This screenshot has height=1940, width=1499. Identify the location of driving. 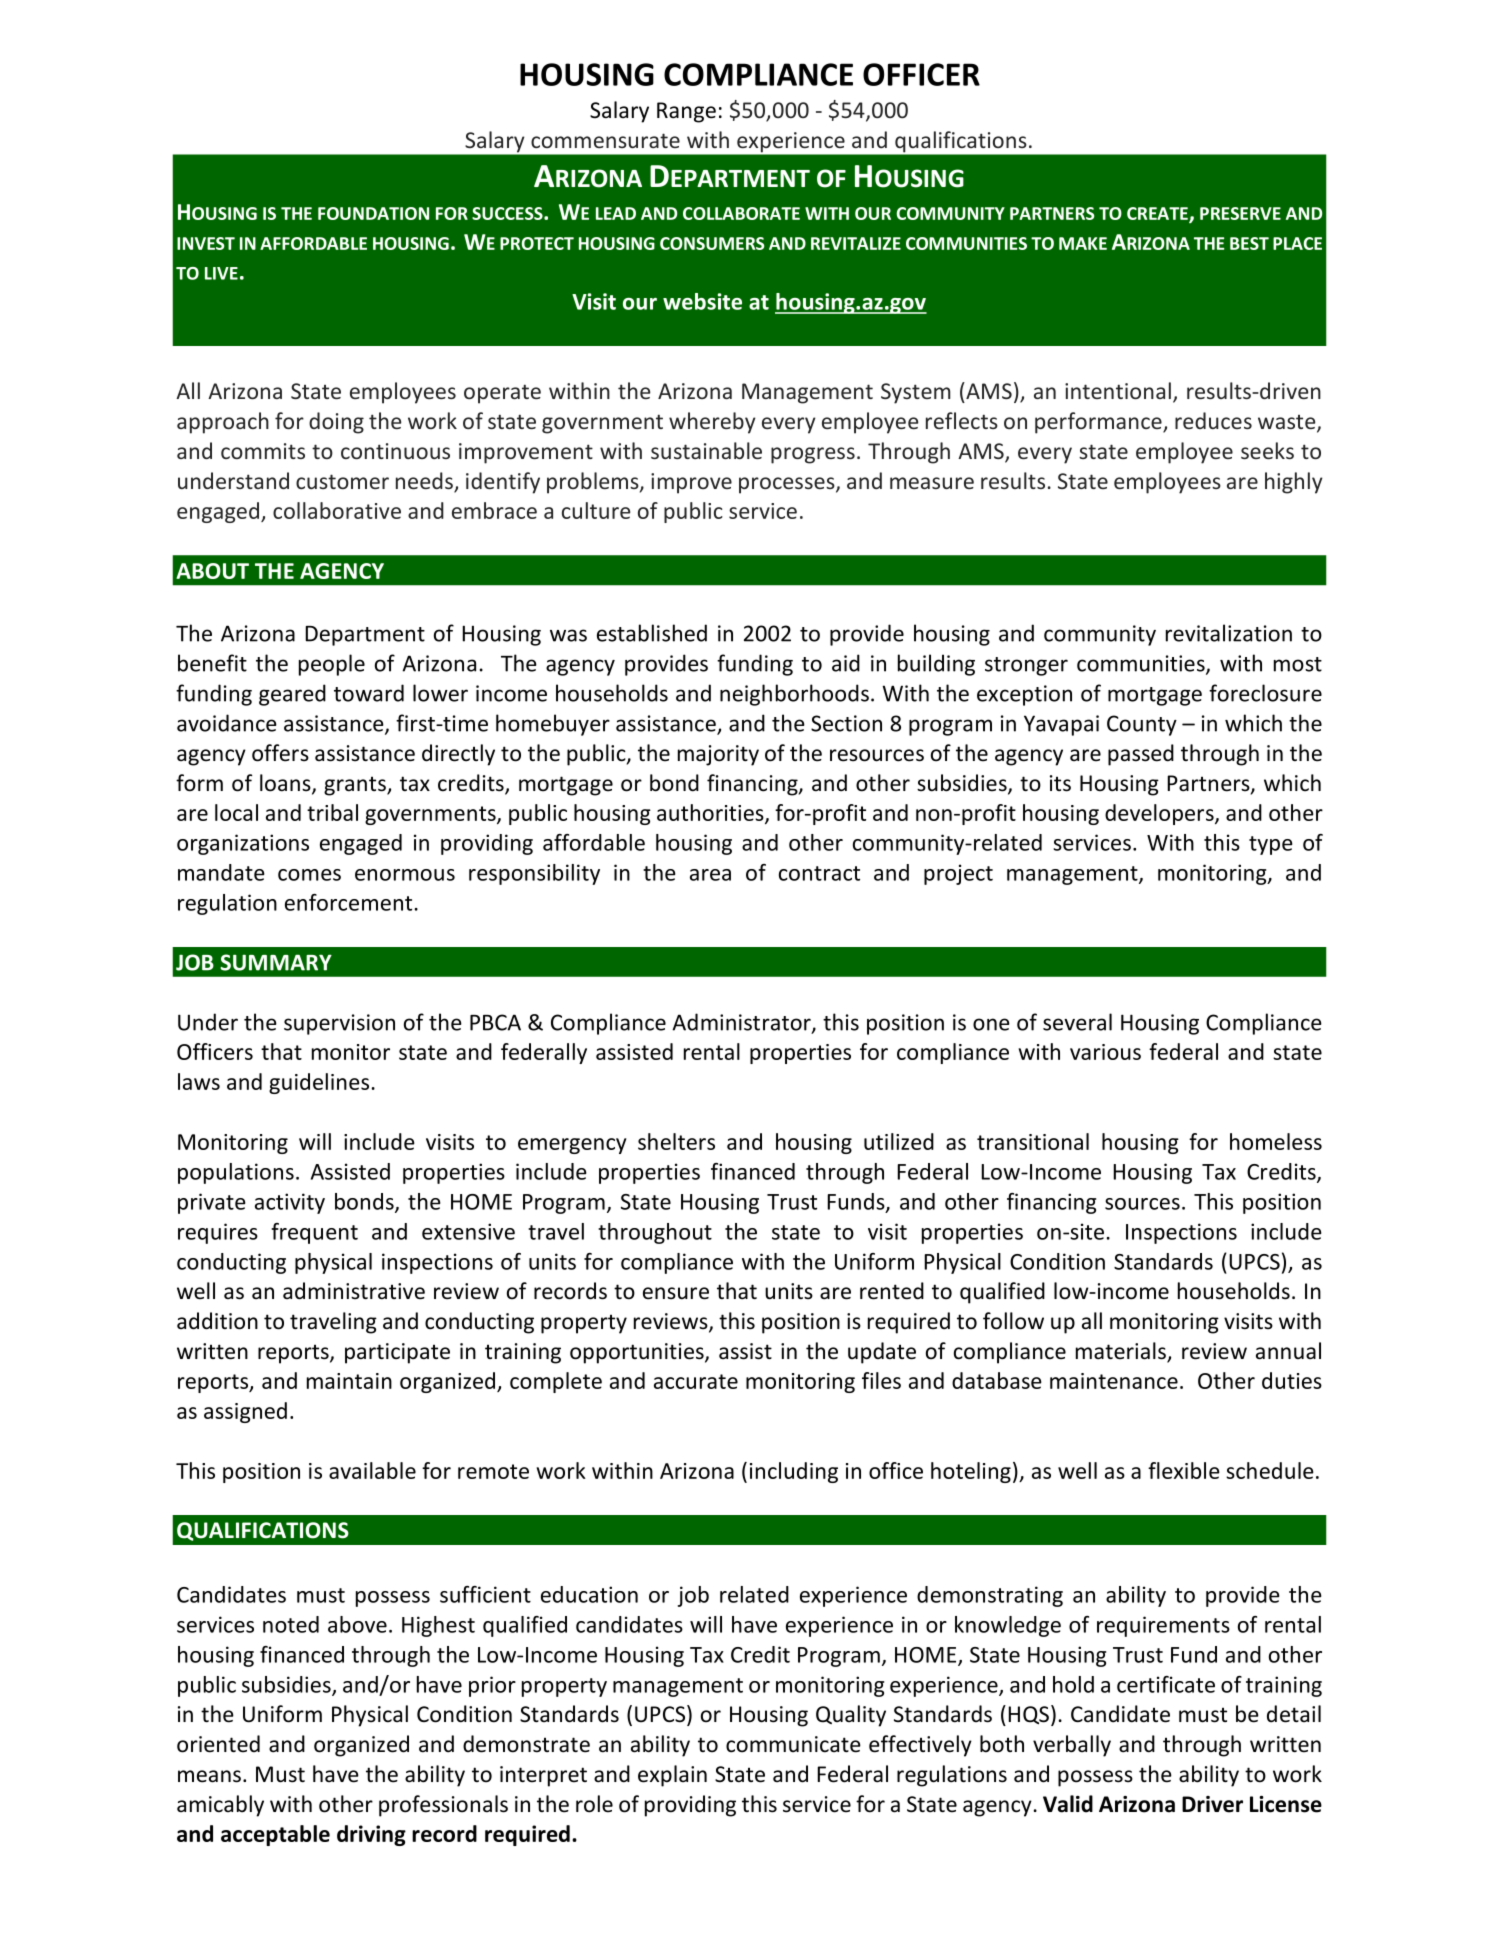
(371, 1835).
